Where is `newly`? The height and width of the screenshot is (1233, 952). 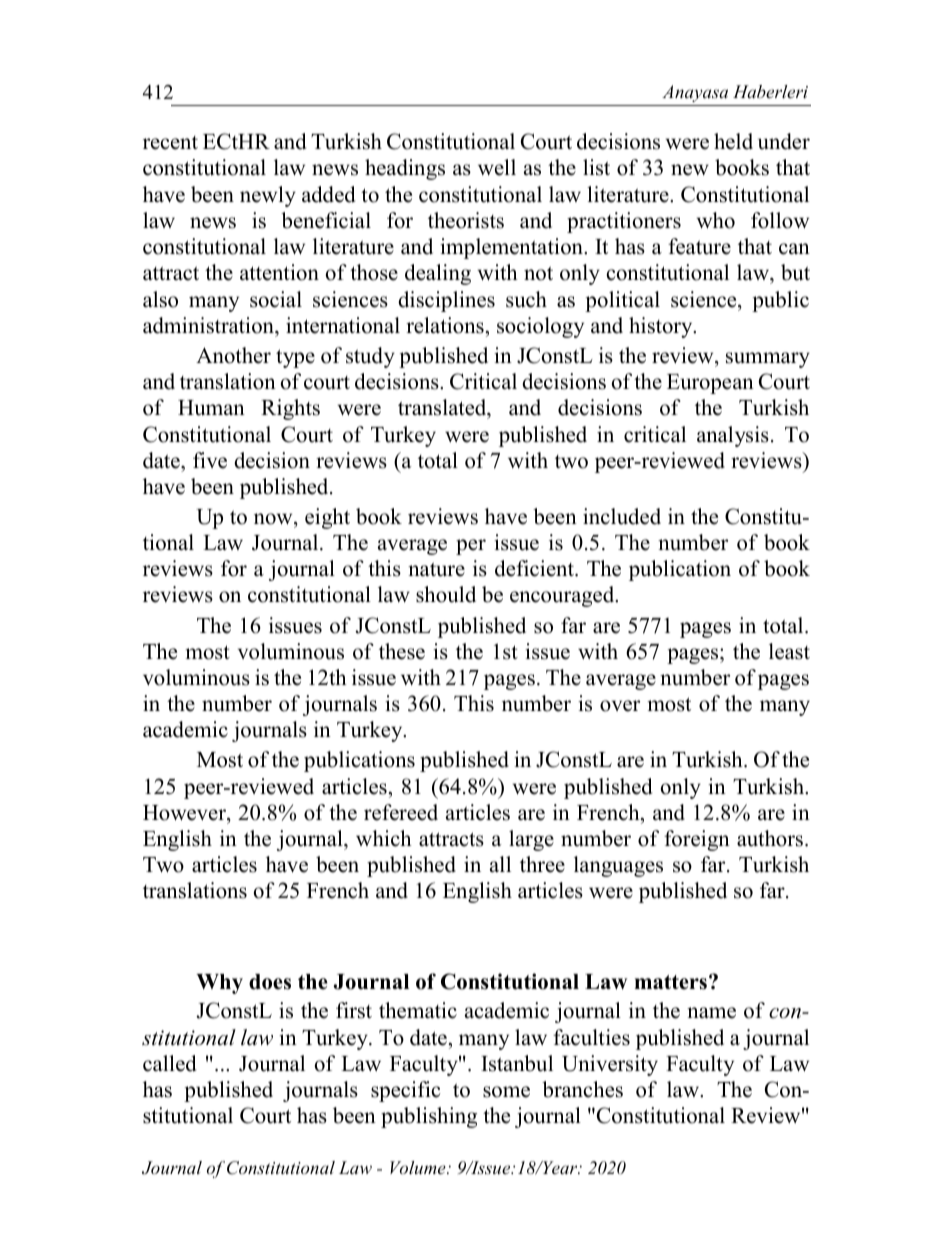
newly is located at coordinates (268, 196).
